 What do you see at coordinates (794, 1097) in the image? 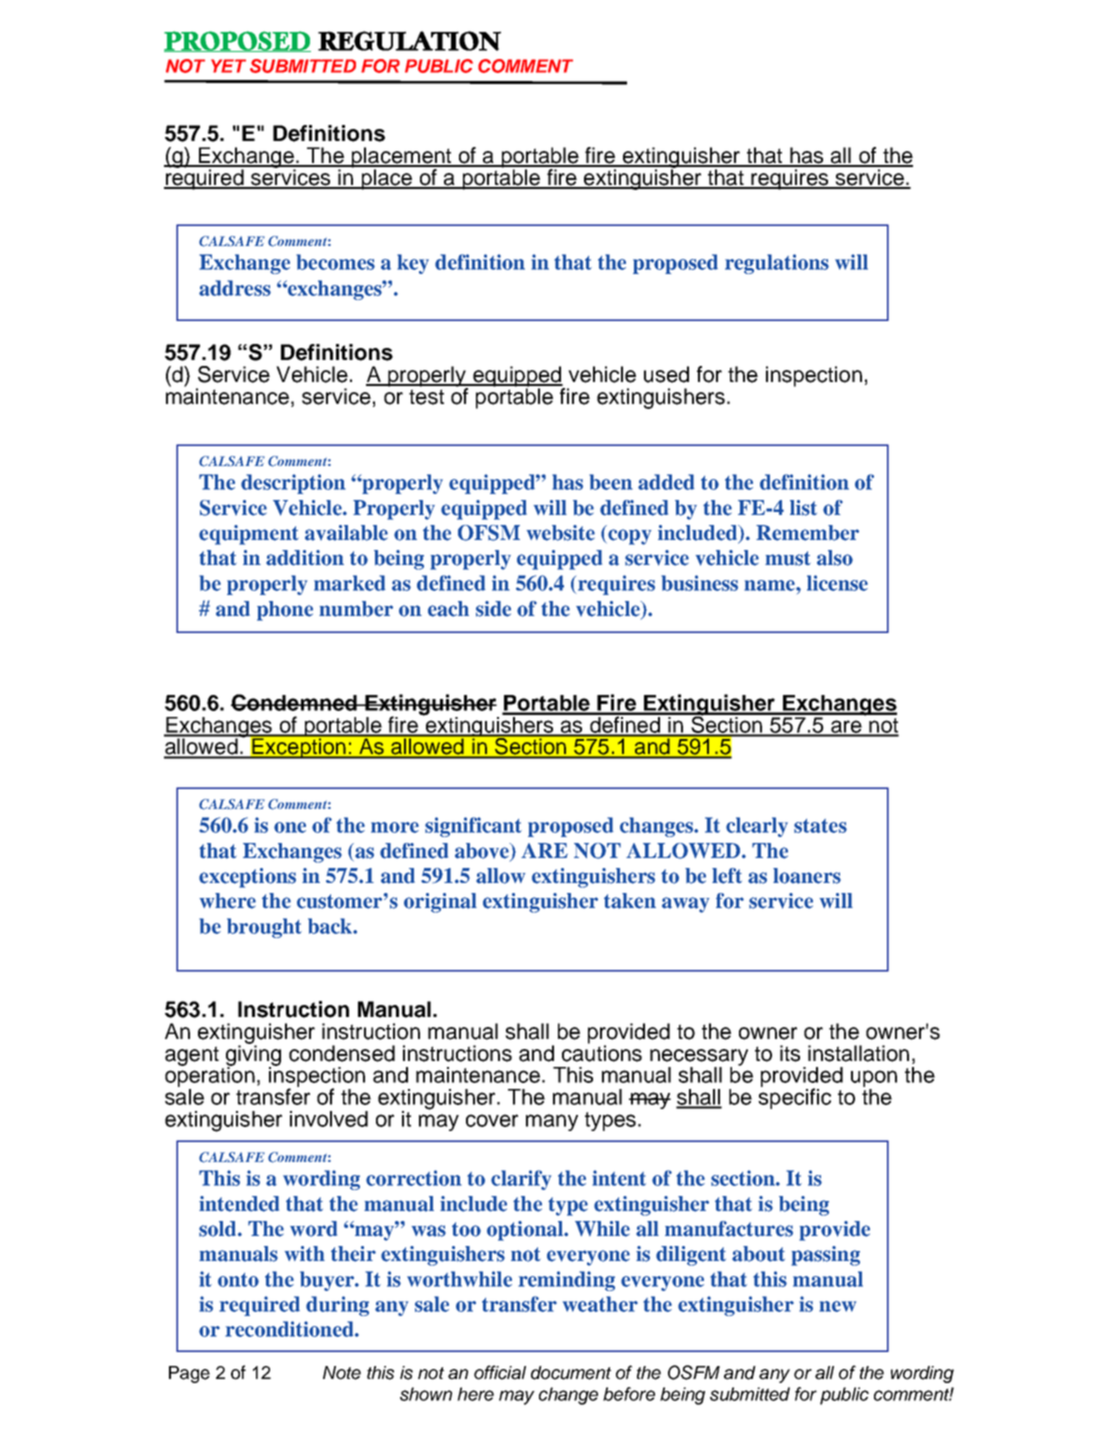
I see `specific` at bounding box center [794, 1097].
